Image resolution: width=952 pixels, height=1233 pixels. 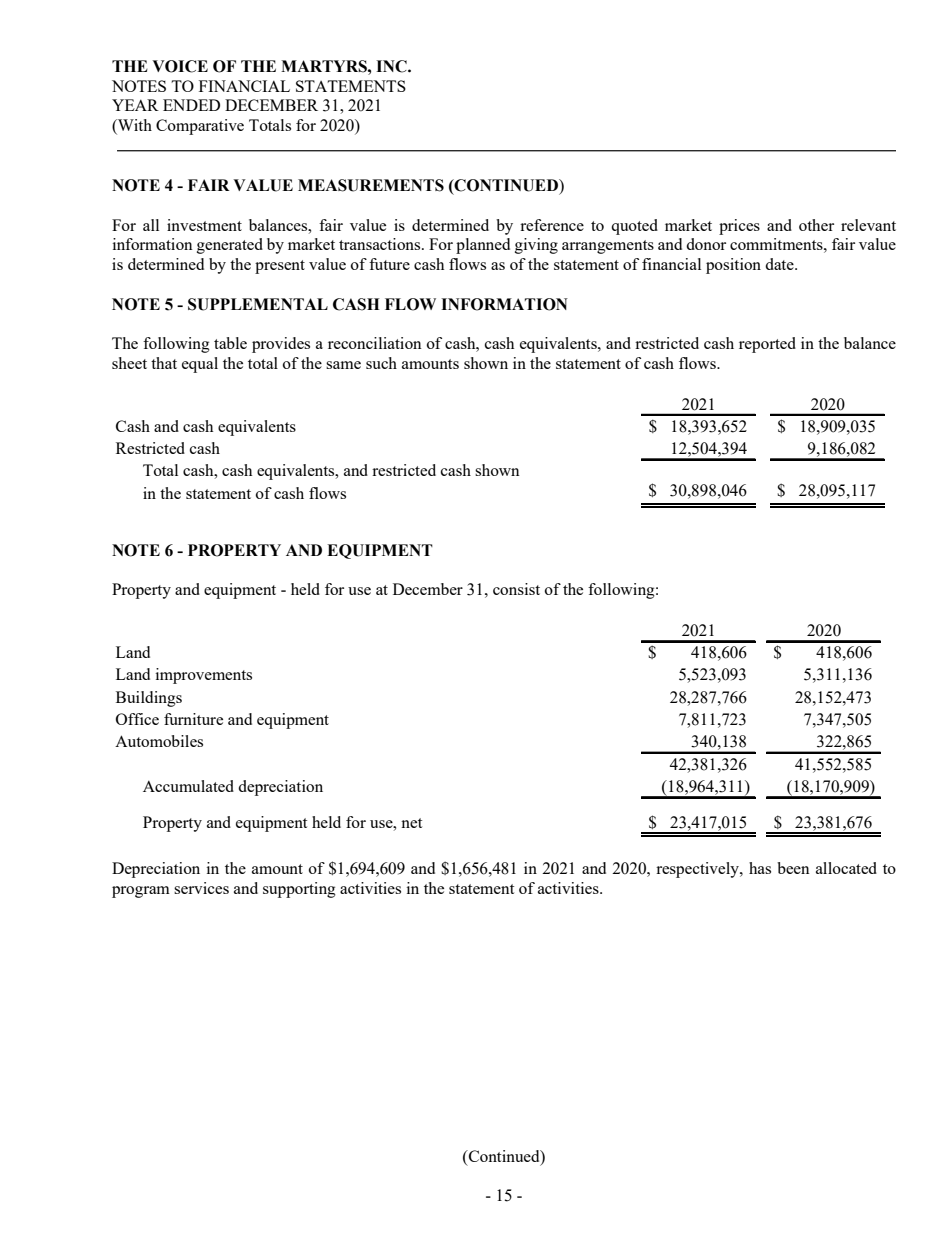 What do you see at coordinates (767, 345) in the document?
I see `reported` at bounding box center [767, 345].
